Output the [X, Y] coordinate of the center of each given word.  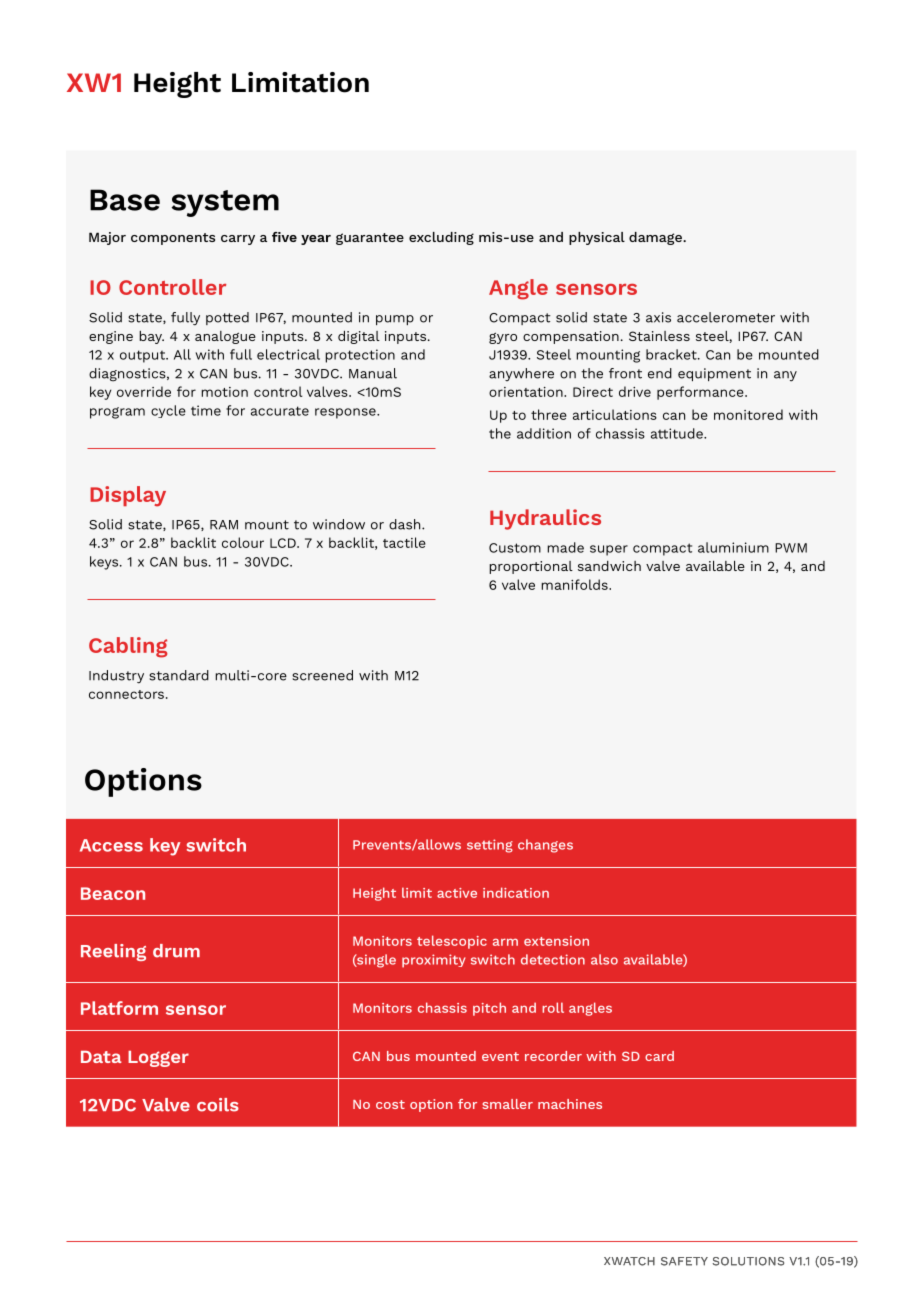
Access [111, 845]
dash [406, 524]
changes [545, 846]
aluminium [733, 547]
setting [490, 846]
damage [656, 238]
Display [128, 496]
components [173, 239]
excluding [441, 238]
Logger [158, 1059]
